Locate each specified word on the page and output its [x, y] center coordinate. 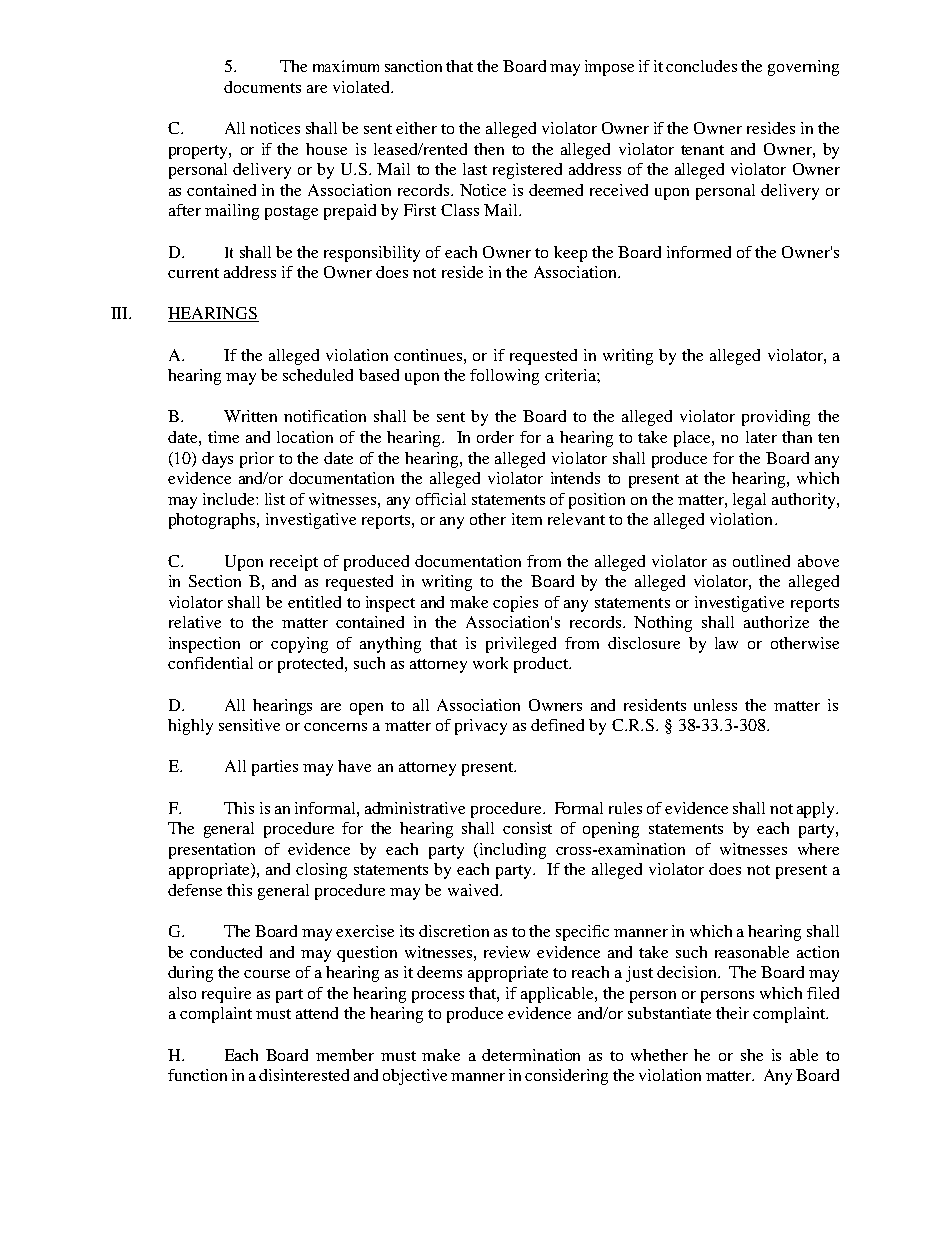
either [416, 128]
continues [429, 355]
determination [531, 1055]
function [197, 1075]
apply [817, 810]
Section [215, 581]
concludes [701, 66]
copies [515, 604]
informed [699, 252]
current [193, 273]
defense [195, 890]
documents [262, 87]
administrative [415, 808]
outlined [761, 561]
